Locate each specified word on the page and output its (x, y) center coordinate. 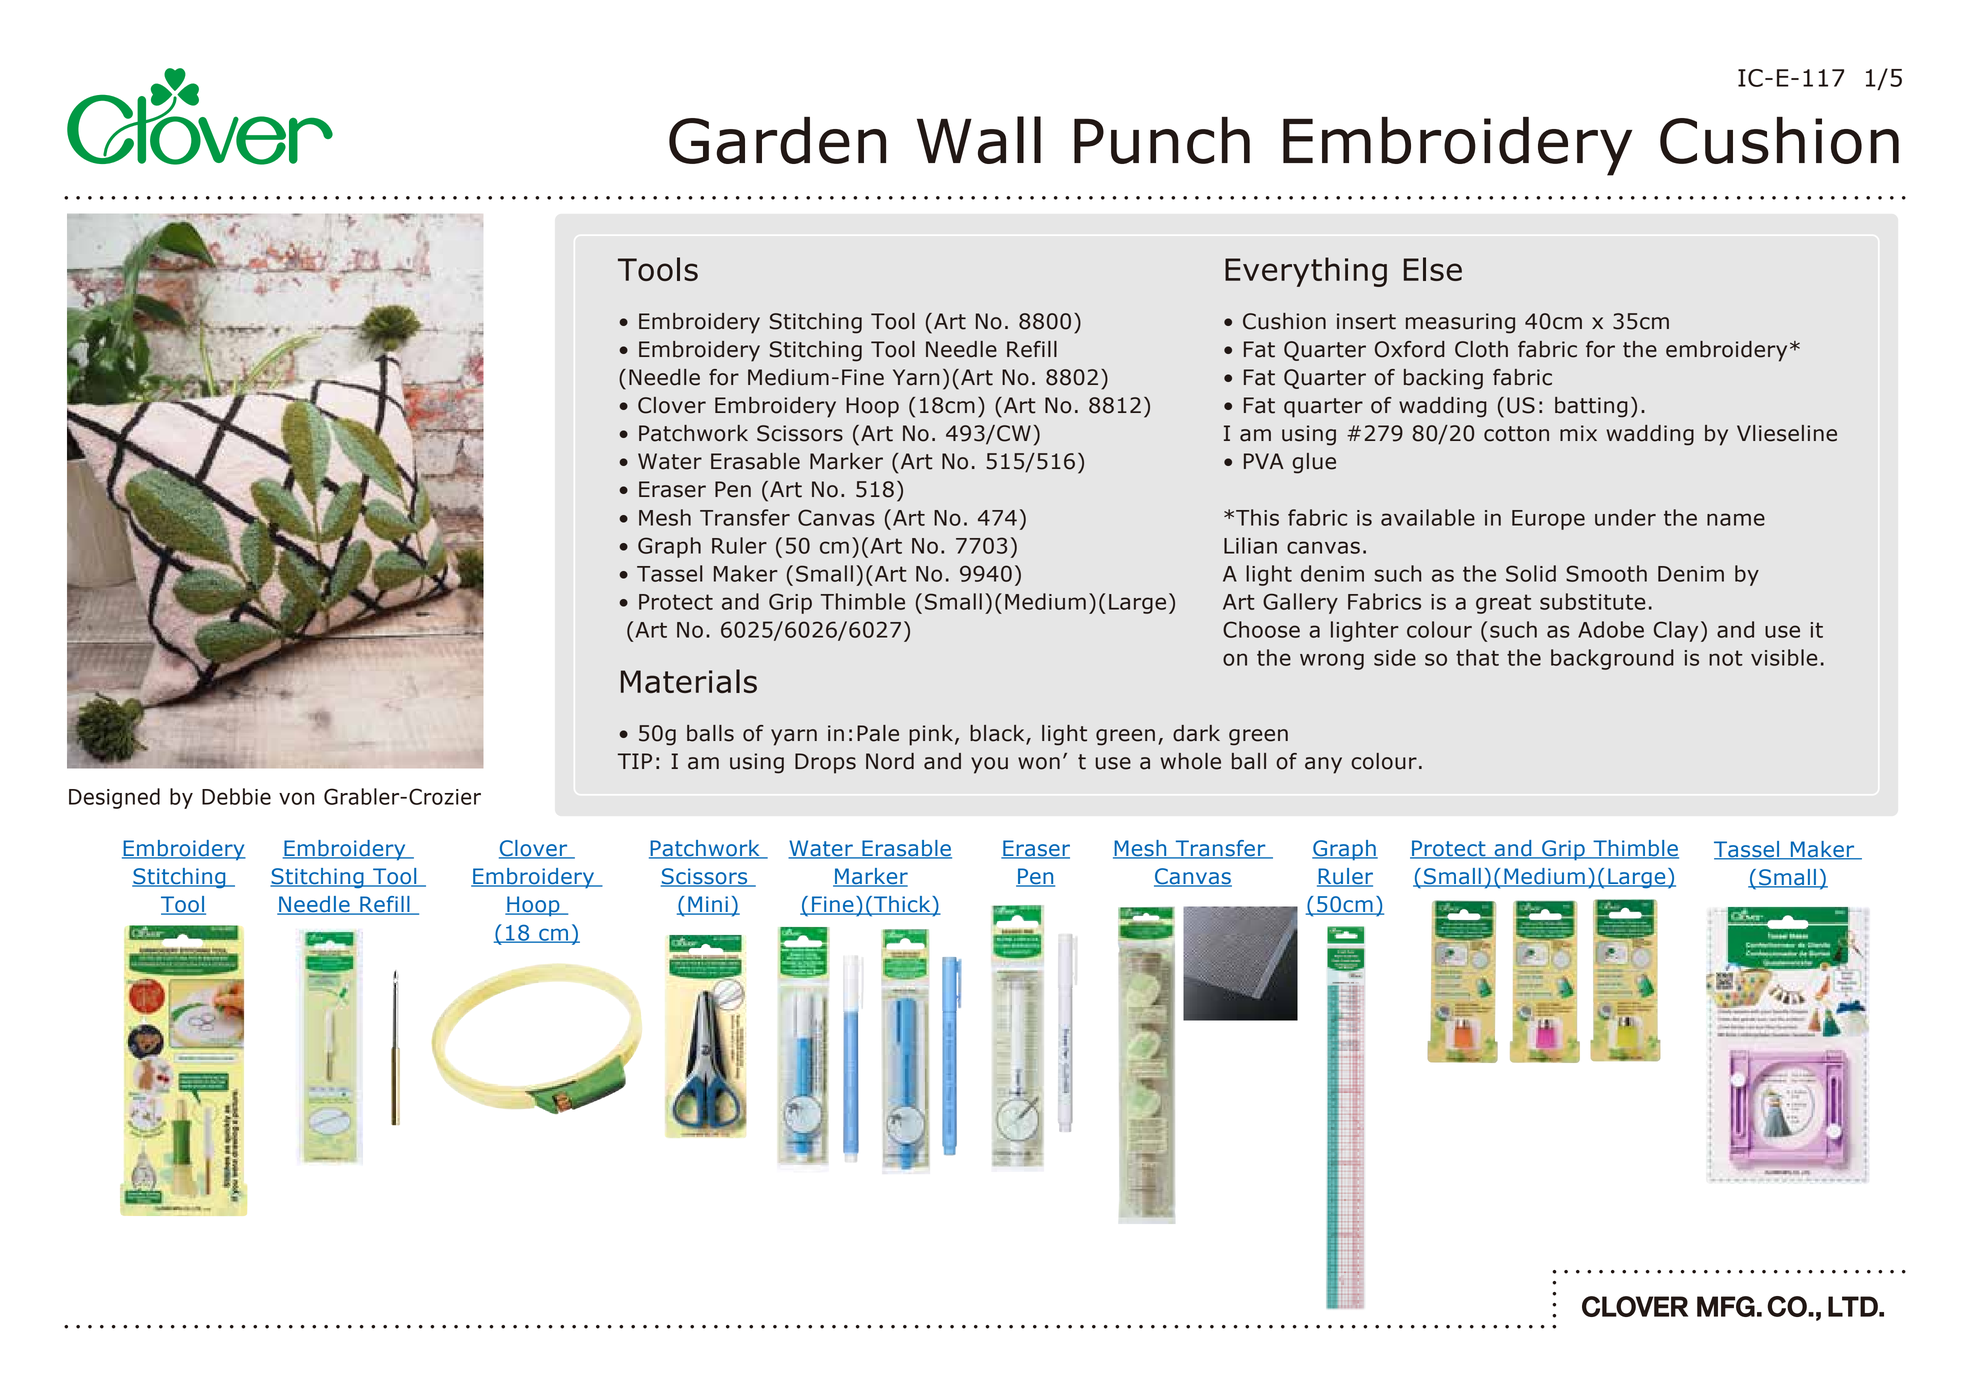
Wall (979, 140)
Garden (777, 140)
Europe (1548, 520)
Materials (689, 681)
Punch (1162, 140)
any (1323, 765)
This (1257, 517)
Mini (708, 905)
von (296, 798)
